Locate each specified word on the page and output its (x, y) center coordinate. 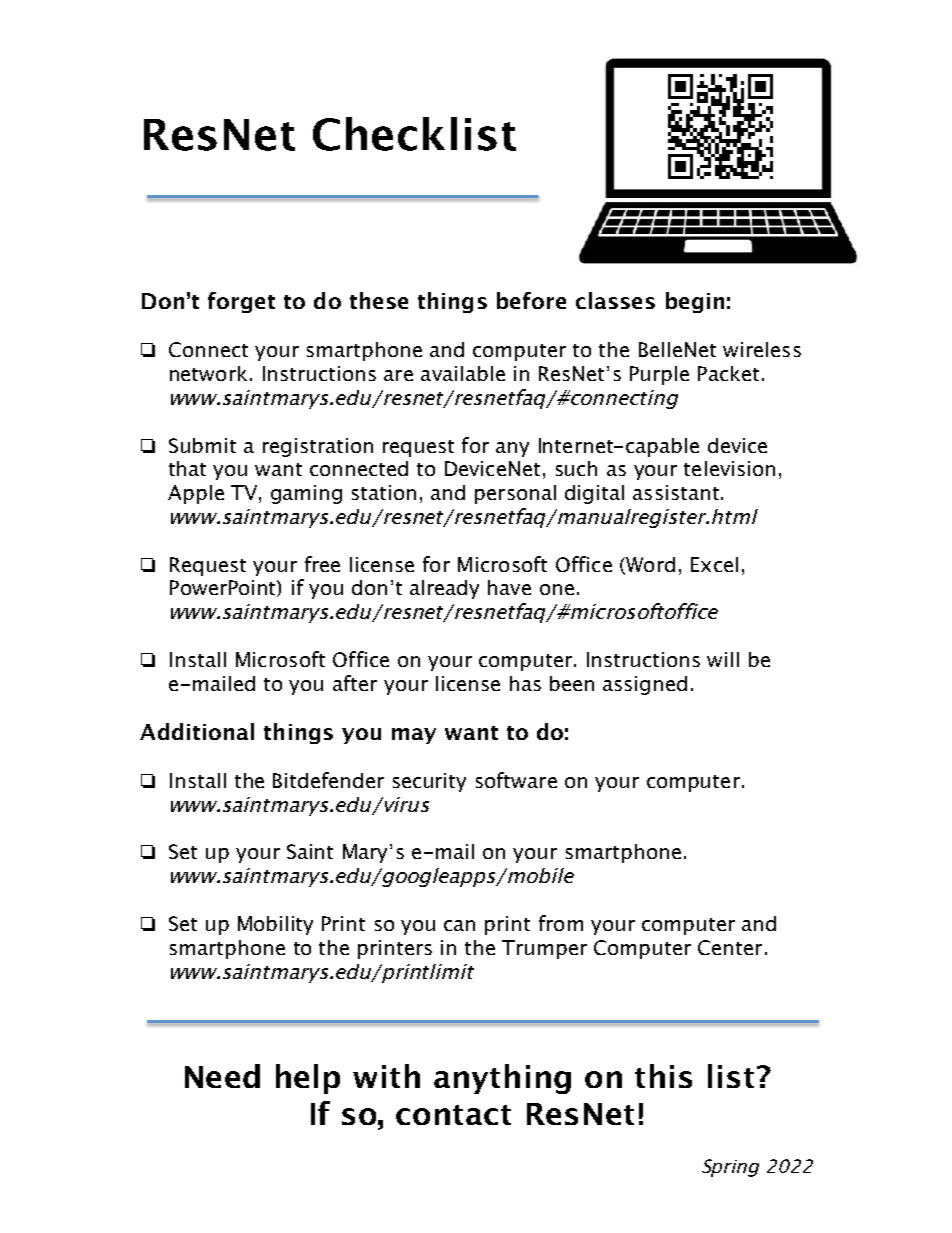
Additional (197, 731)
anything (502, 1079)
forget (241, 302)
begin (695, 302)
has (525, 683)
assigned (645, 685)
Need (222, 1076)
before (531, 300)
